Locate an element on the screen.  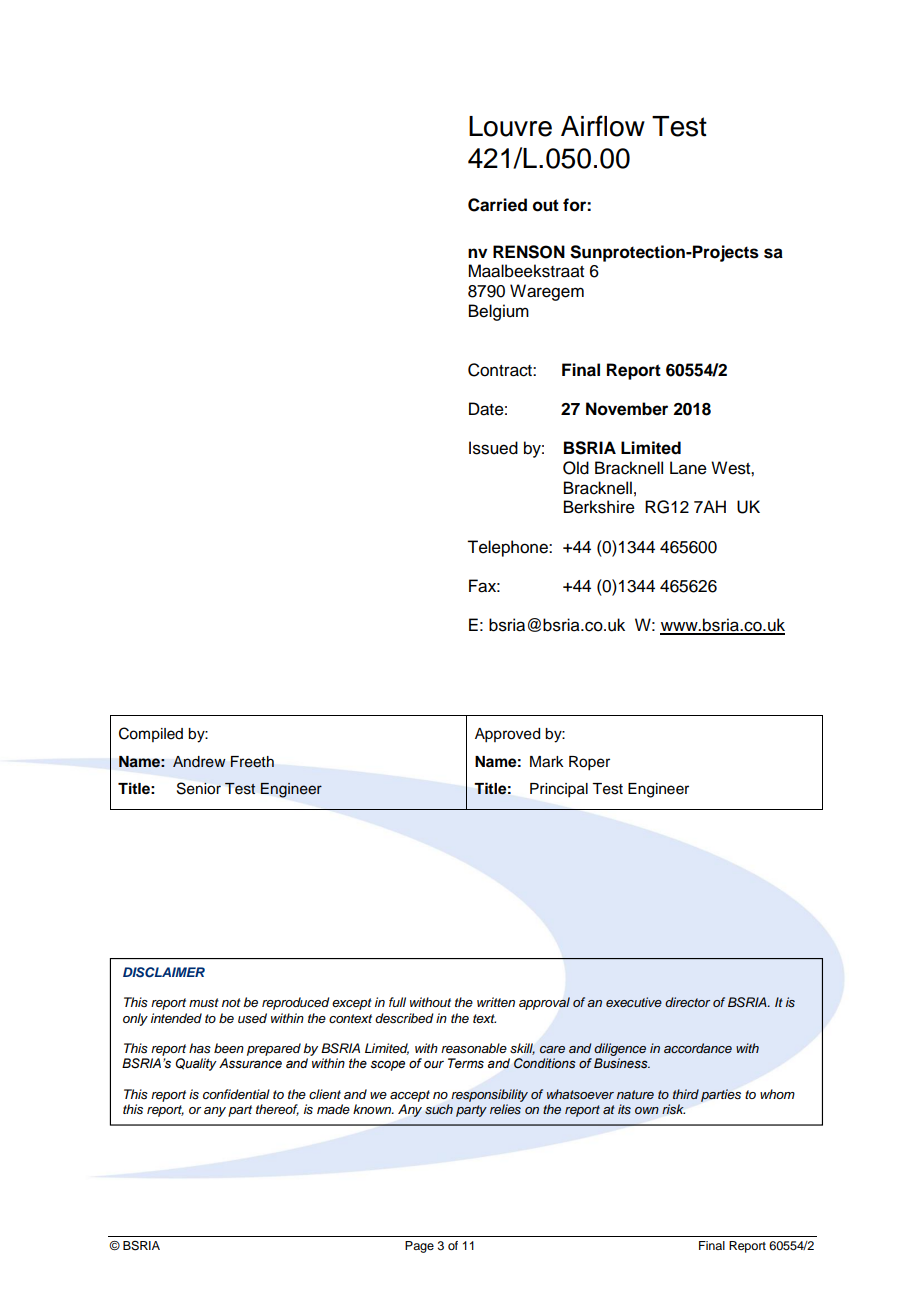
Airflow is located at coordinates (603, 126).
